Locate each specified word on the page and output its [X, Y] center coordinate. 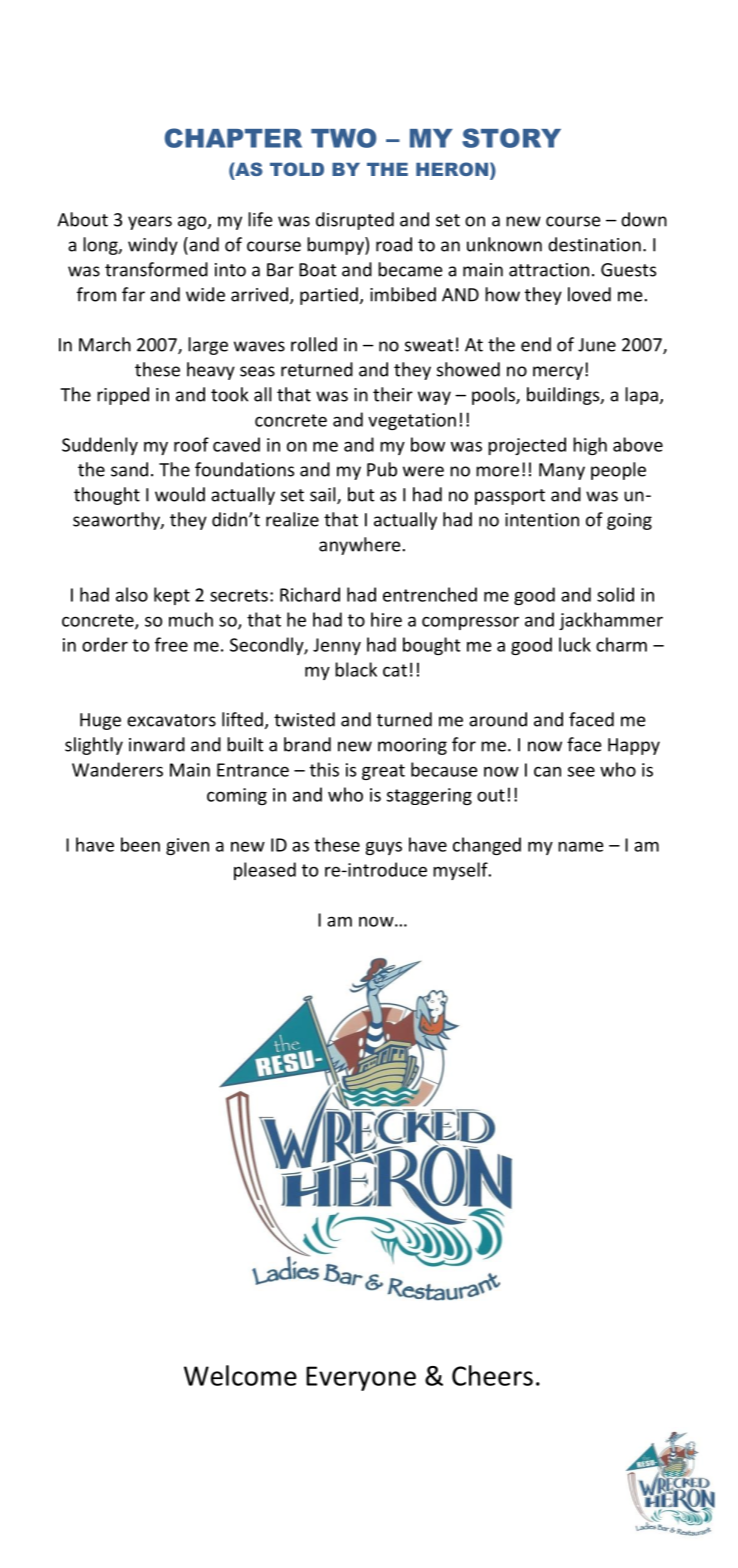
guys [384, 848]
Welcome [240, 1375]
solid [615, 594]
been [140, 844]
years [150, 223]
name [580, 846]
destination [594, 244]
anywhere [359, 546]
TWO [343, 138]
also [132, 594]
